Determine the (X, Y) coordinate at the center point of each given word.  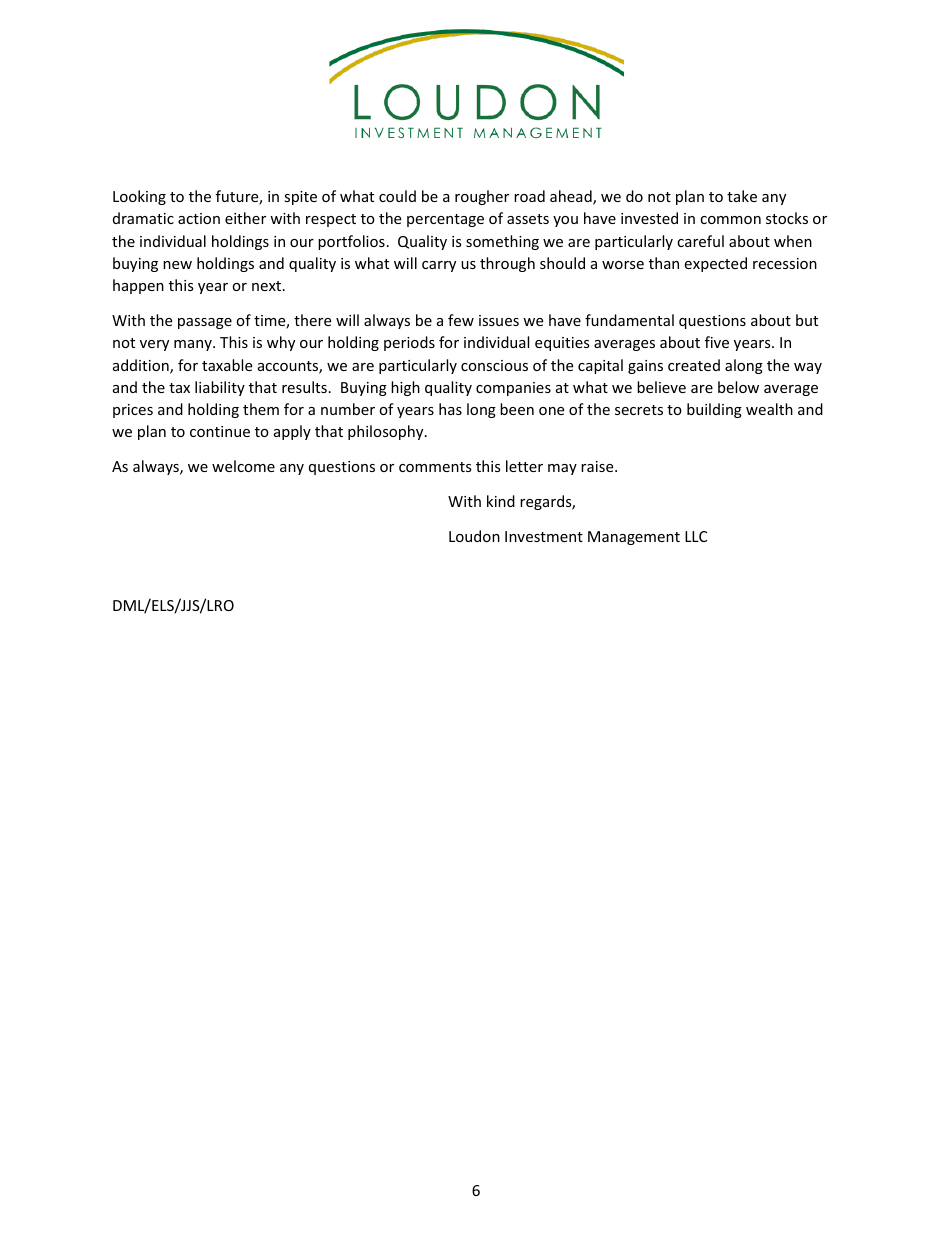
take (742, 196)
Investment (544, 536)
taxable (227, 365)
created (694, 365)
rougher (482, 197)
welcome (243, 466)
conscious (494, 365)
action (199, 218)
